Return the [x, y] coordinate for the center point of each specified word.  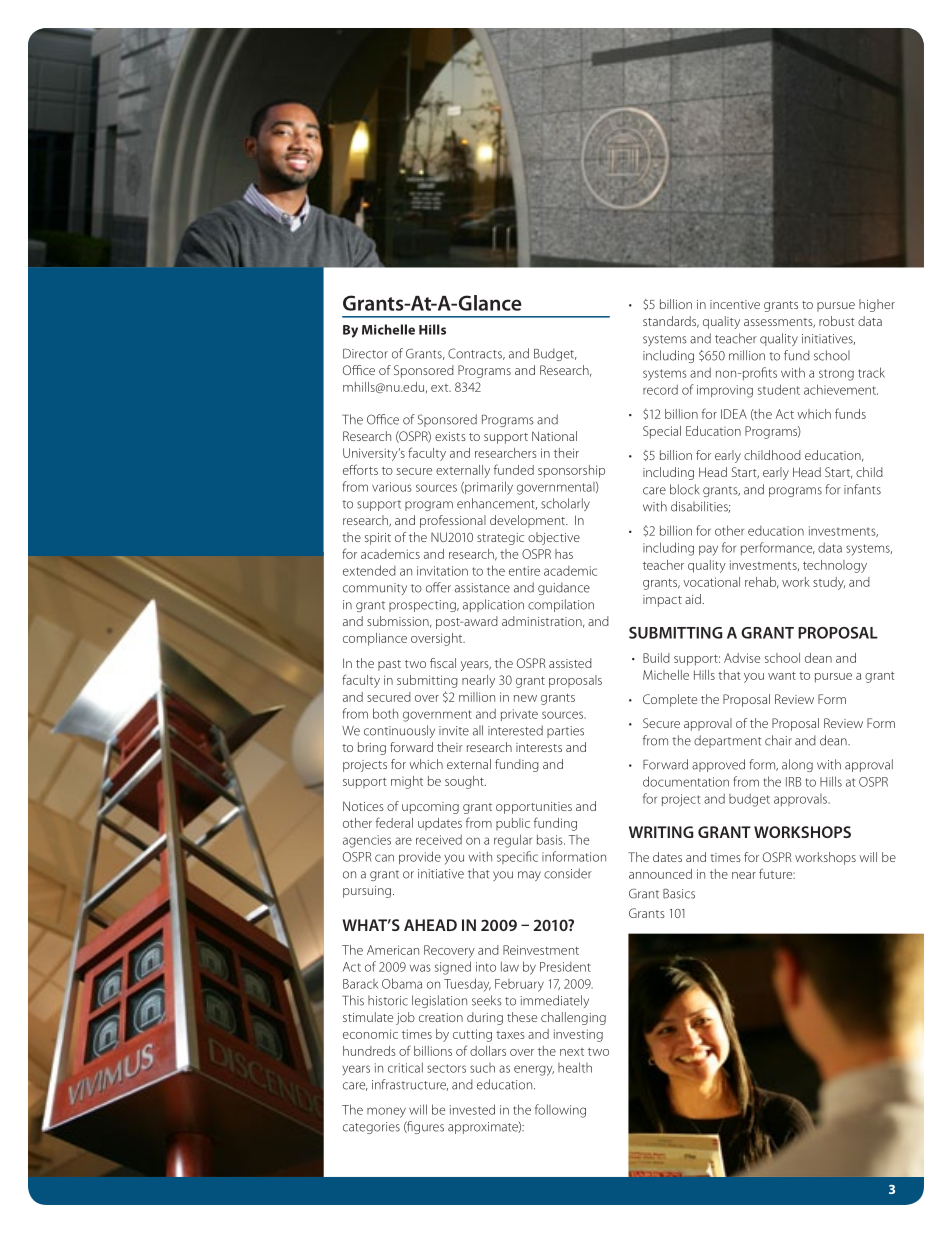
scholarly [565, 504]
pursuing [368, 892]
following [560, 1111]
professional [453, 521]
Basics [679, 893]
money [386, 1112]
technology [835, 566]
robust [837, 321]
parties [565, 732]
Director [365, 353]
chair [778, 740]
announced [660, 874]
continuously [399, 731]
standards [671, 322]
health [575, 1067]
